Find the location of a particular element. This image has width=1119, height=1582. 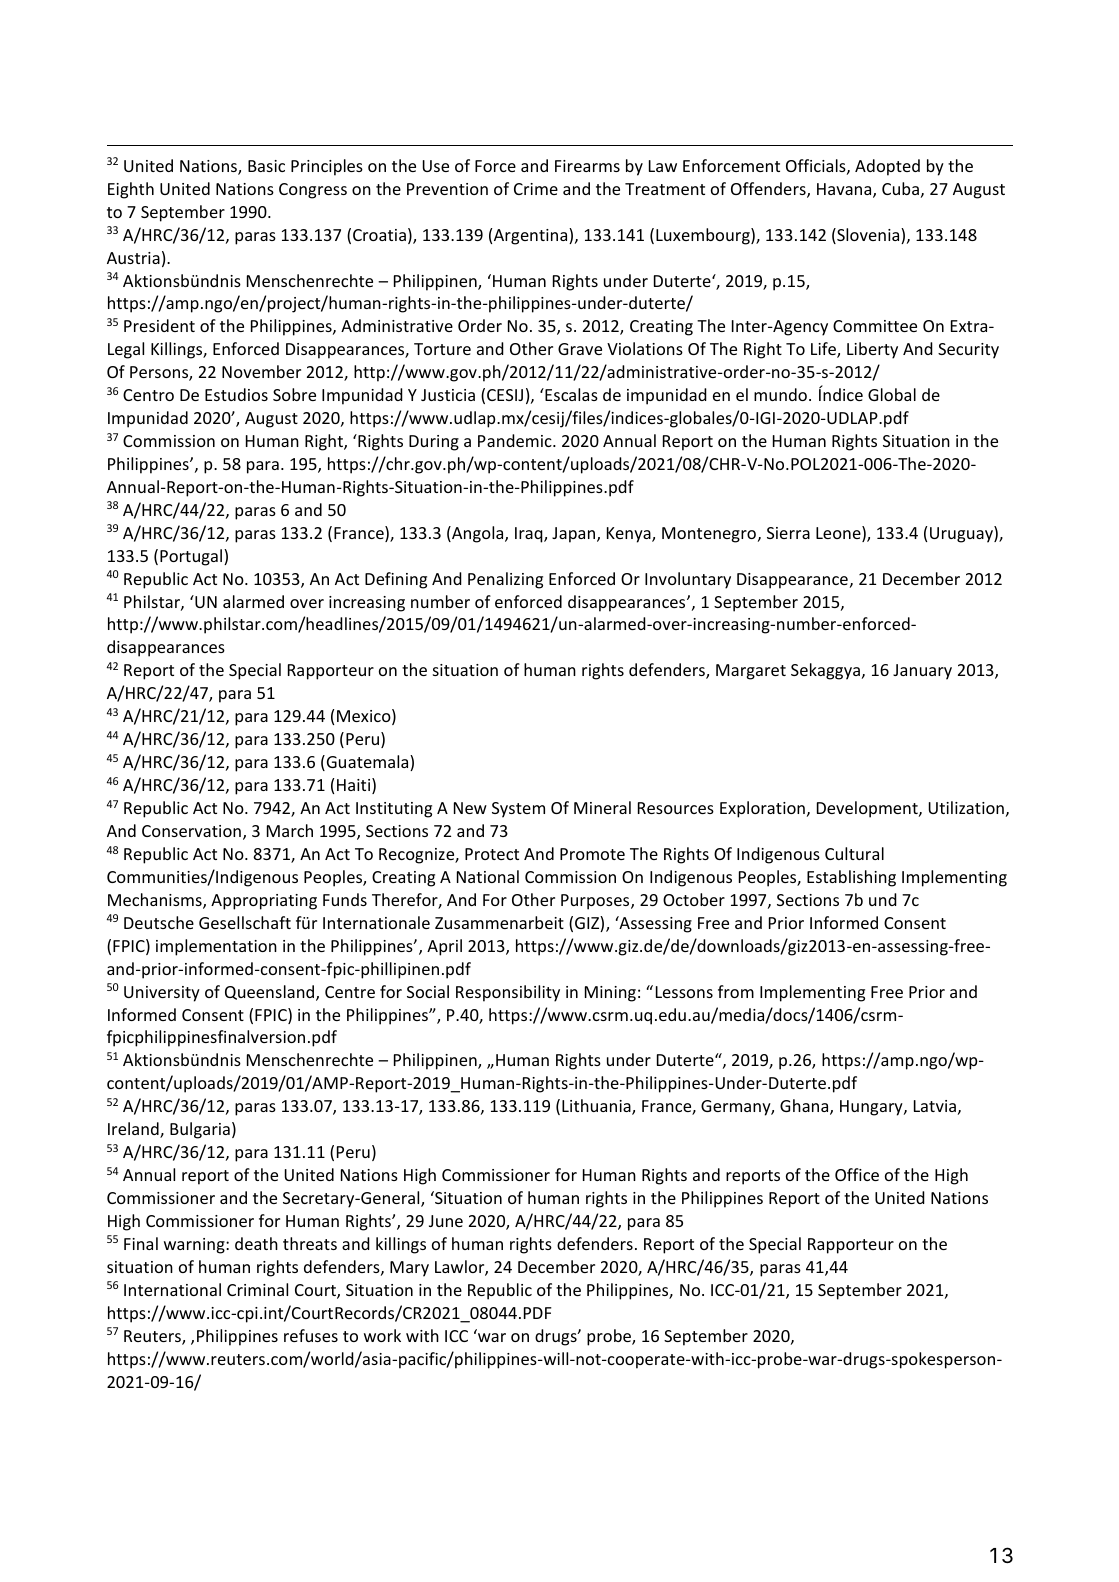

Conservation is located at coordinates (191, 831).
